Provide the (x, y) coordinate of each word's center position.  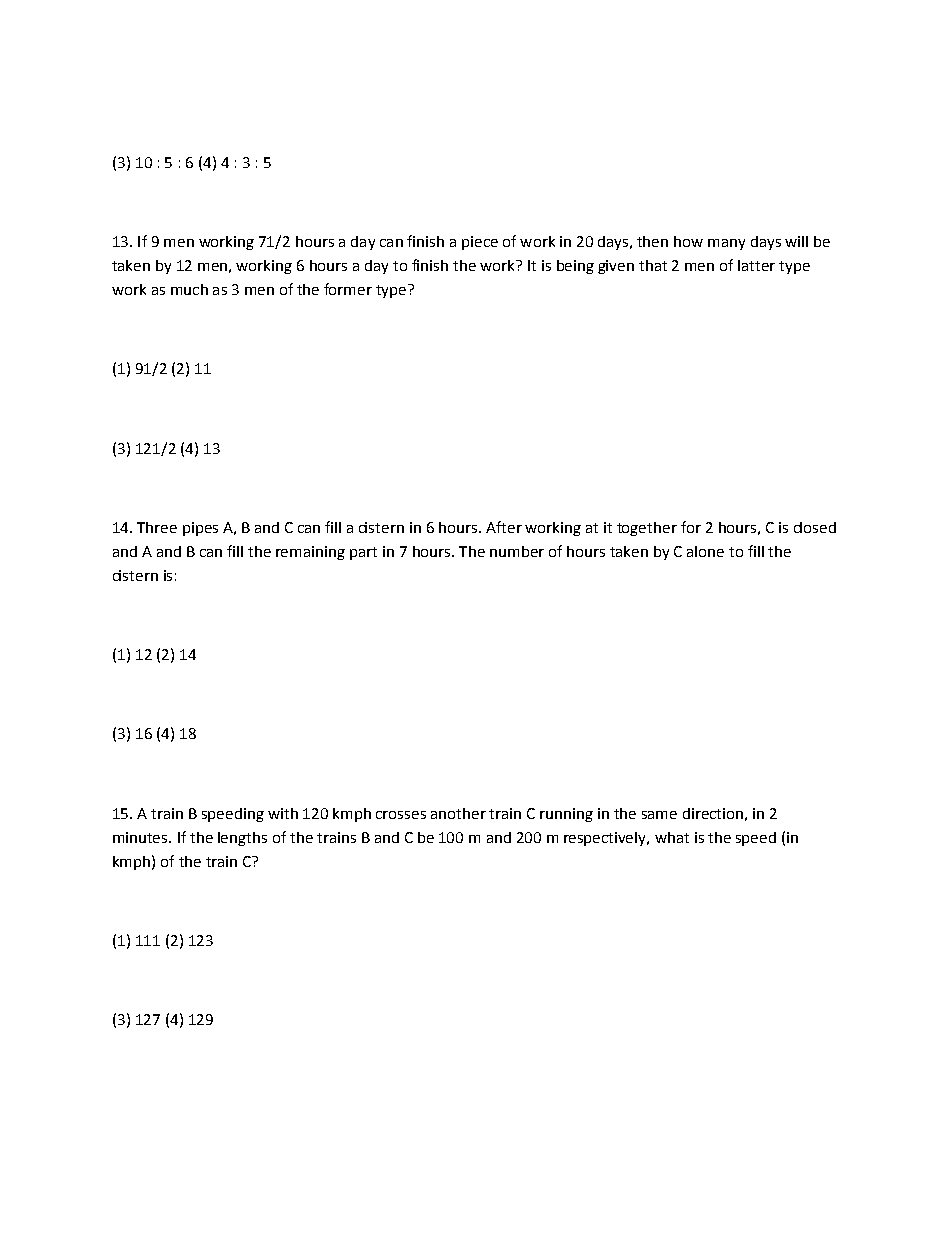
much (189, 289)
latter (756, 265)
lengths (242, 839)
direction (713, 813)
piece (480, 243)
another (458, 813)
